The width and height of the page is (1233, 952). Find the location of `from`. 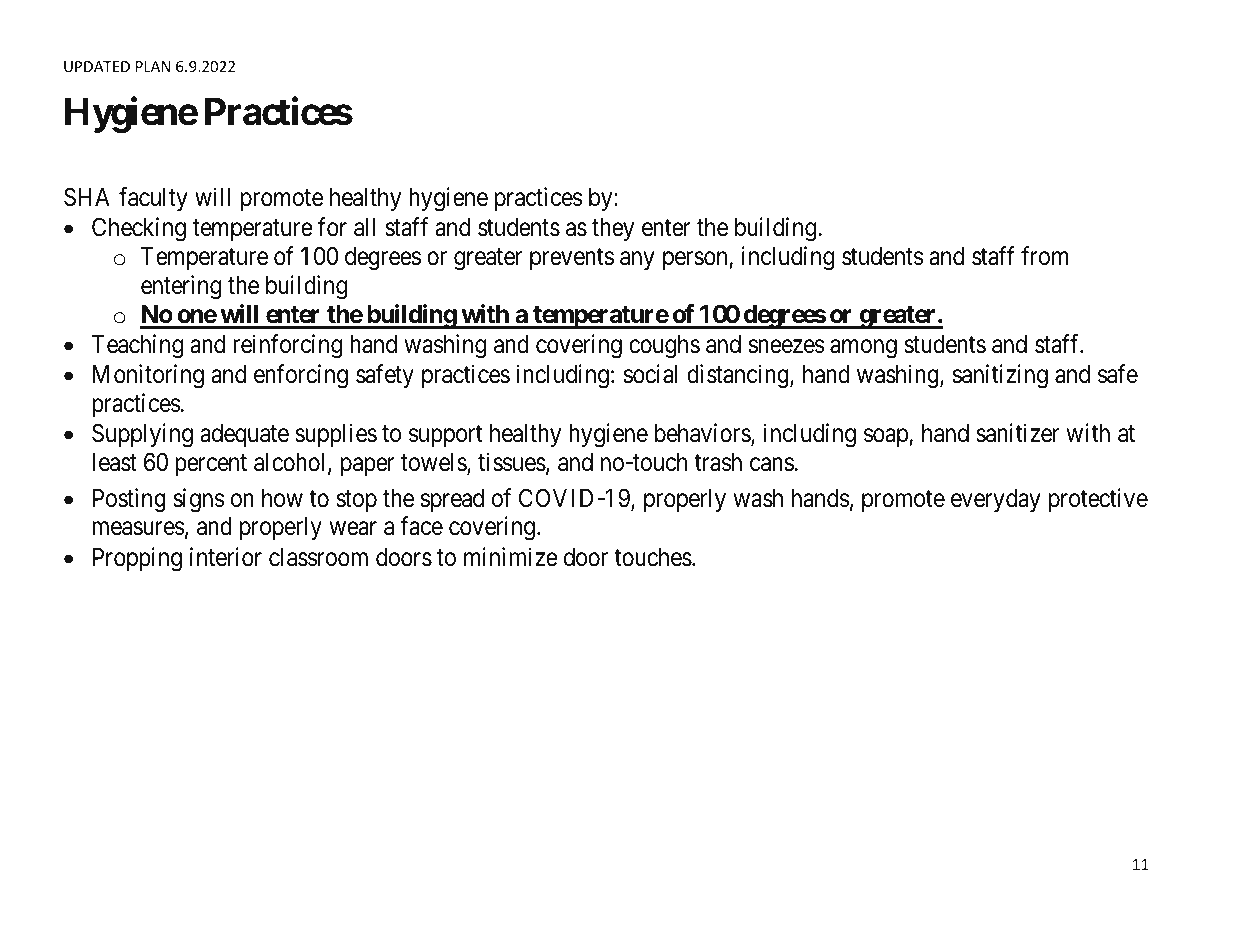

from is located at coordinates (1044, 256).
